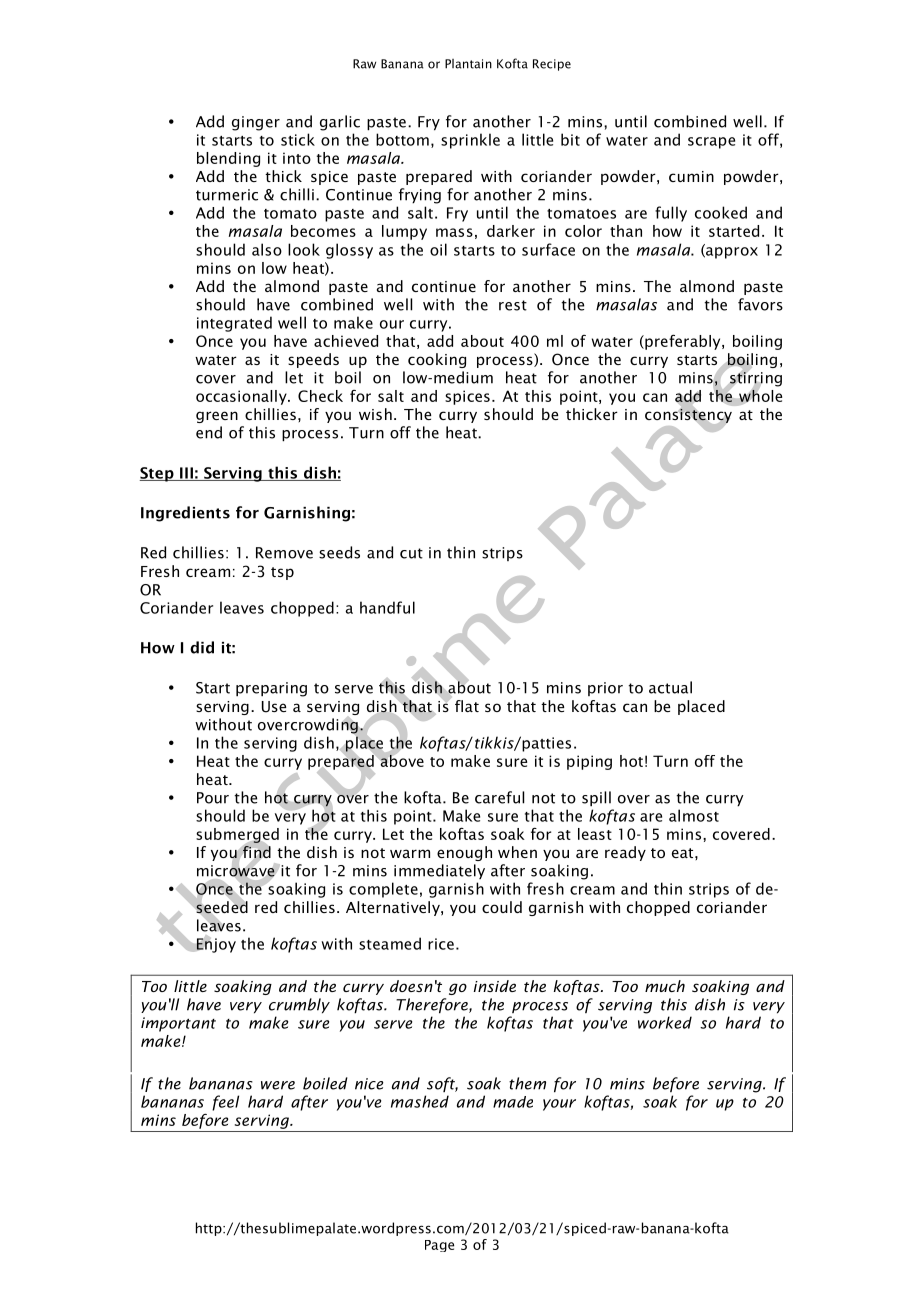  I want to click on consistency, so click(688, 415).
